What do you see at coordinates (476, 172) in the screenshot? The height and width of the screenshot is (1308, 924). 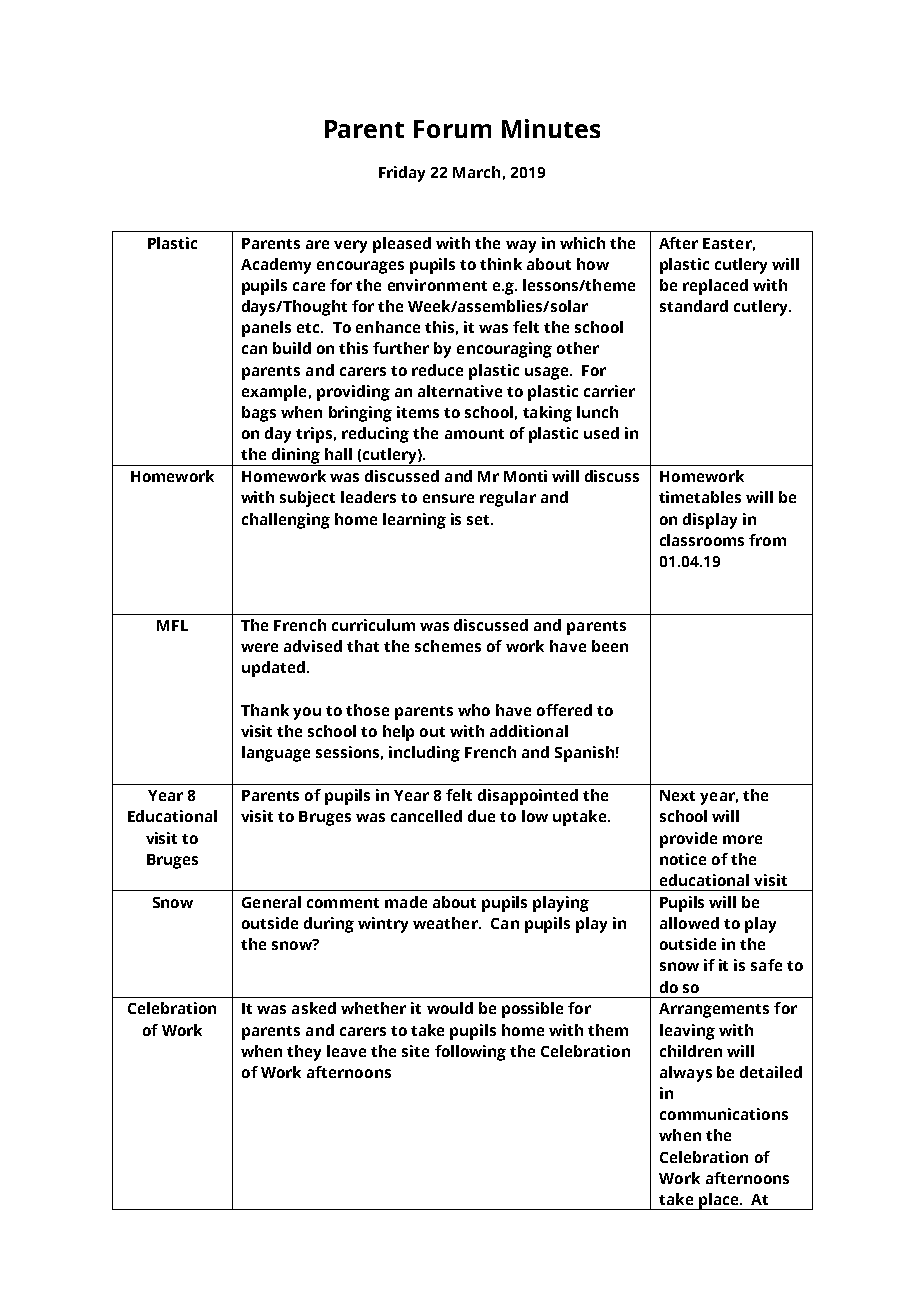 I see `March` at bounding box center [476, 172].
